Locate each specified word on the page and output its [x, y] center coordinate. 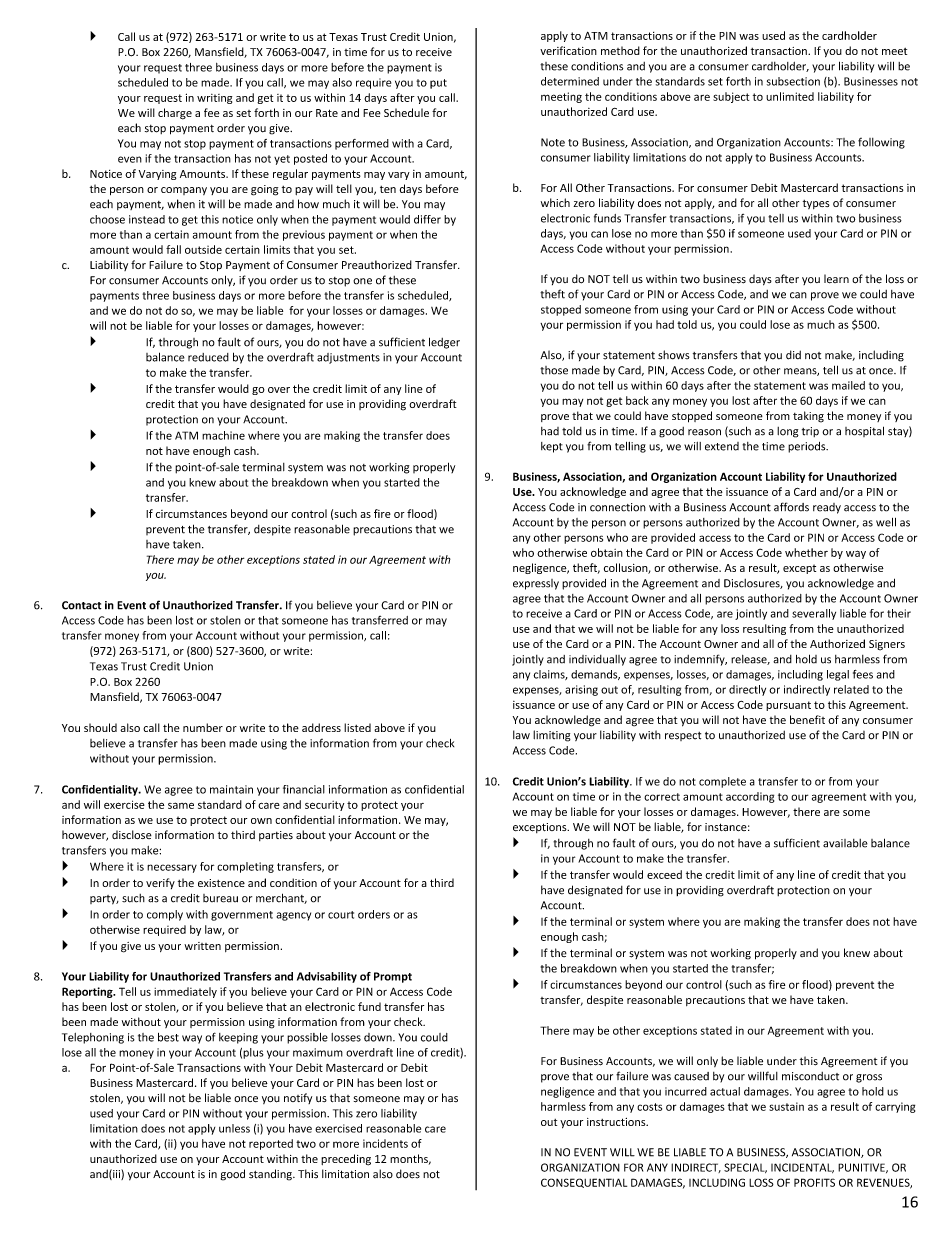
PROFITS [814, 1182]
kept [552, 447]
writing [214, 99]
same [181, 805]
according [750, 797]
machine [223, 435]
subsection [793, 81]
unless [234, 1128]
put [438, 84]
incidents [385, 1143]
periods [808, 447]
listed [357, 727]
